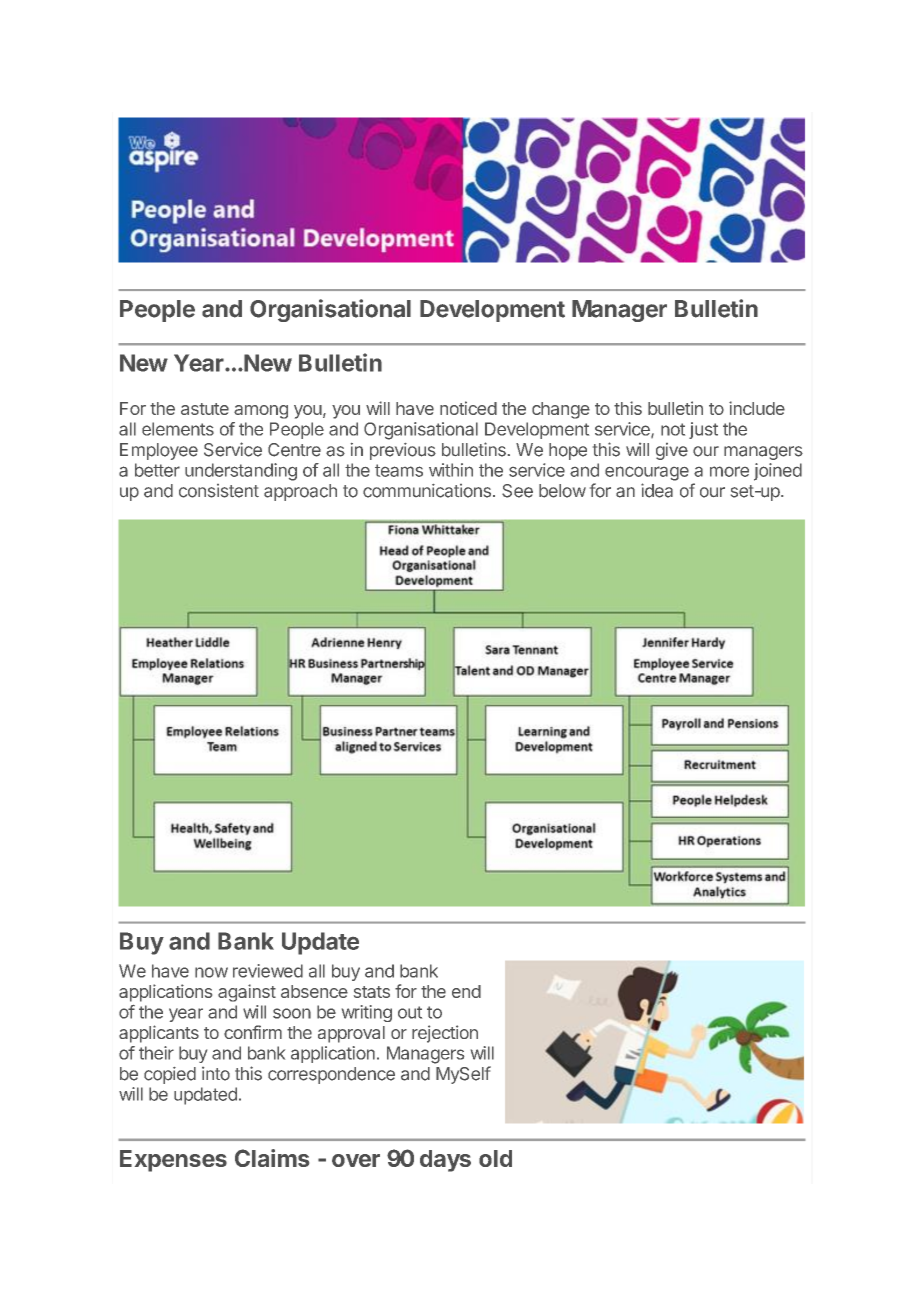 Image resolution: width=924 pixels, height=1308 pixels. I want to click on days, so click(445, 1161).
